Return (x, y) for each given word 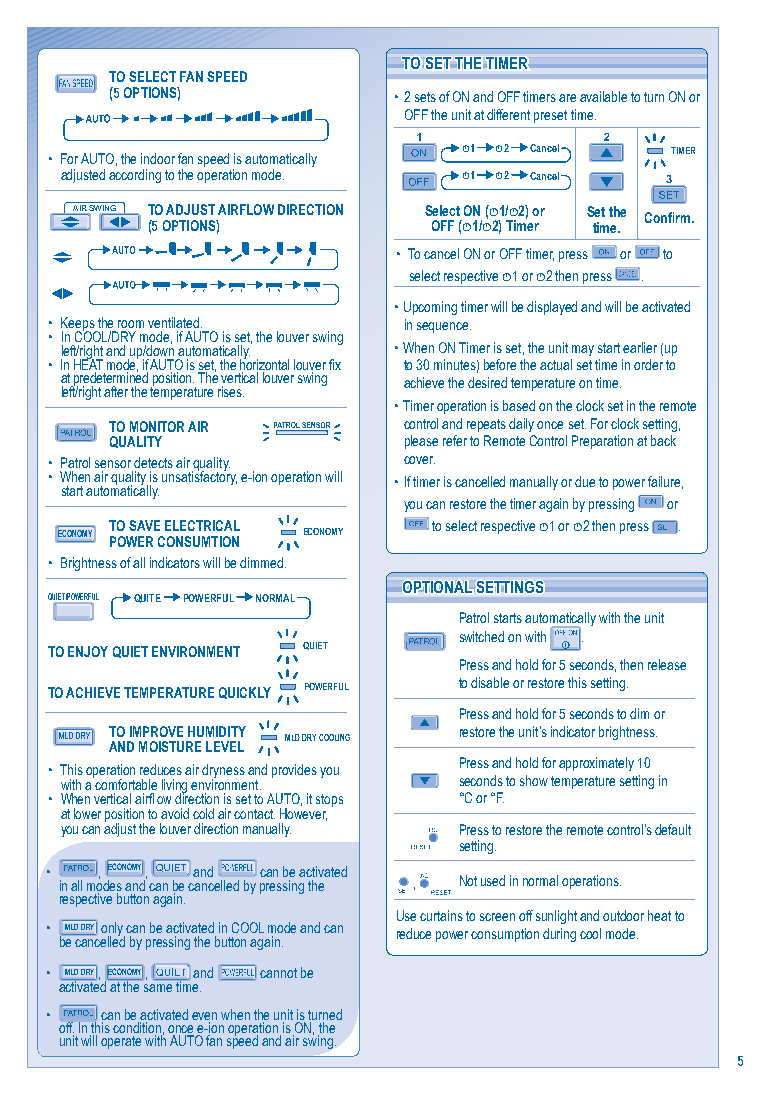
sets (425, 97)
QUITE (147, 598)
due (585, 481)
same (158, 988)
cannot (278, 973)
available (603, 96)
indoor (158, 158)
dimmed (263, 562)
